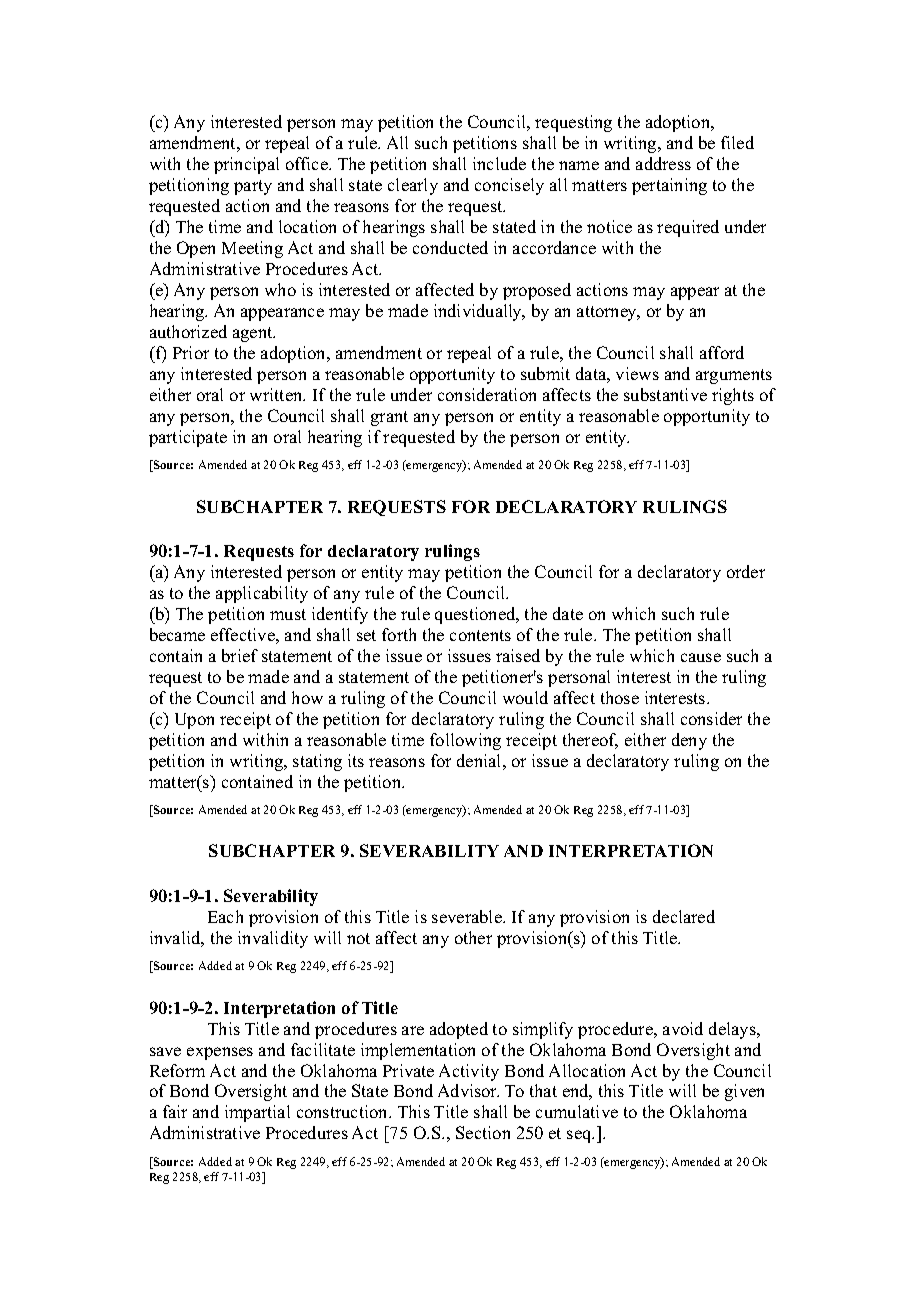 The height and width of the image is (1308, 924). Describe the element at coordinates (684, 916) in the image. I see `declared` at that location.
